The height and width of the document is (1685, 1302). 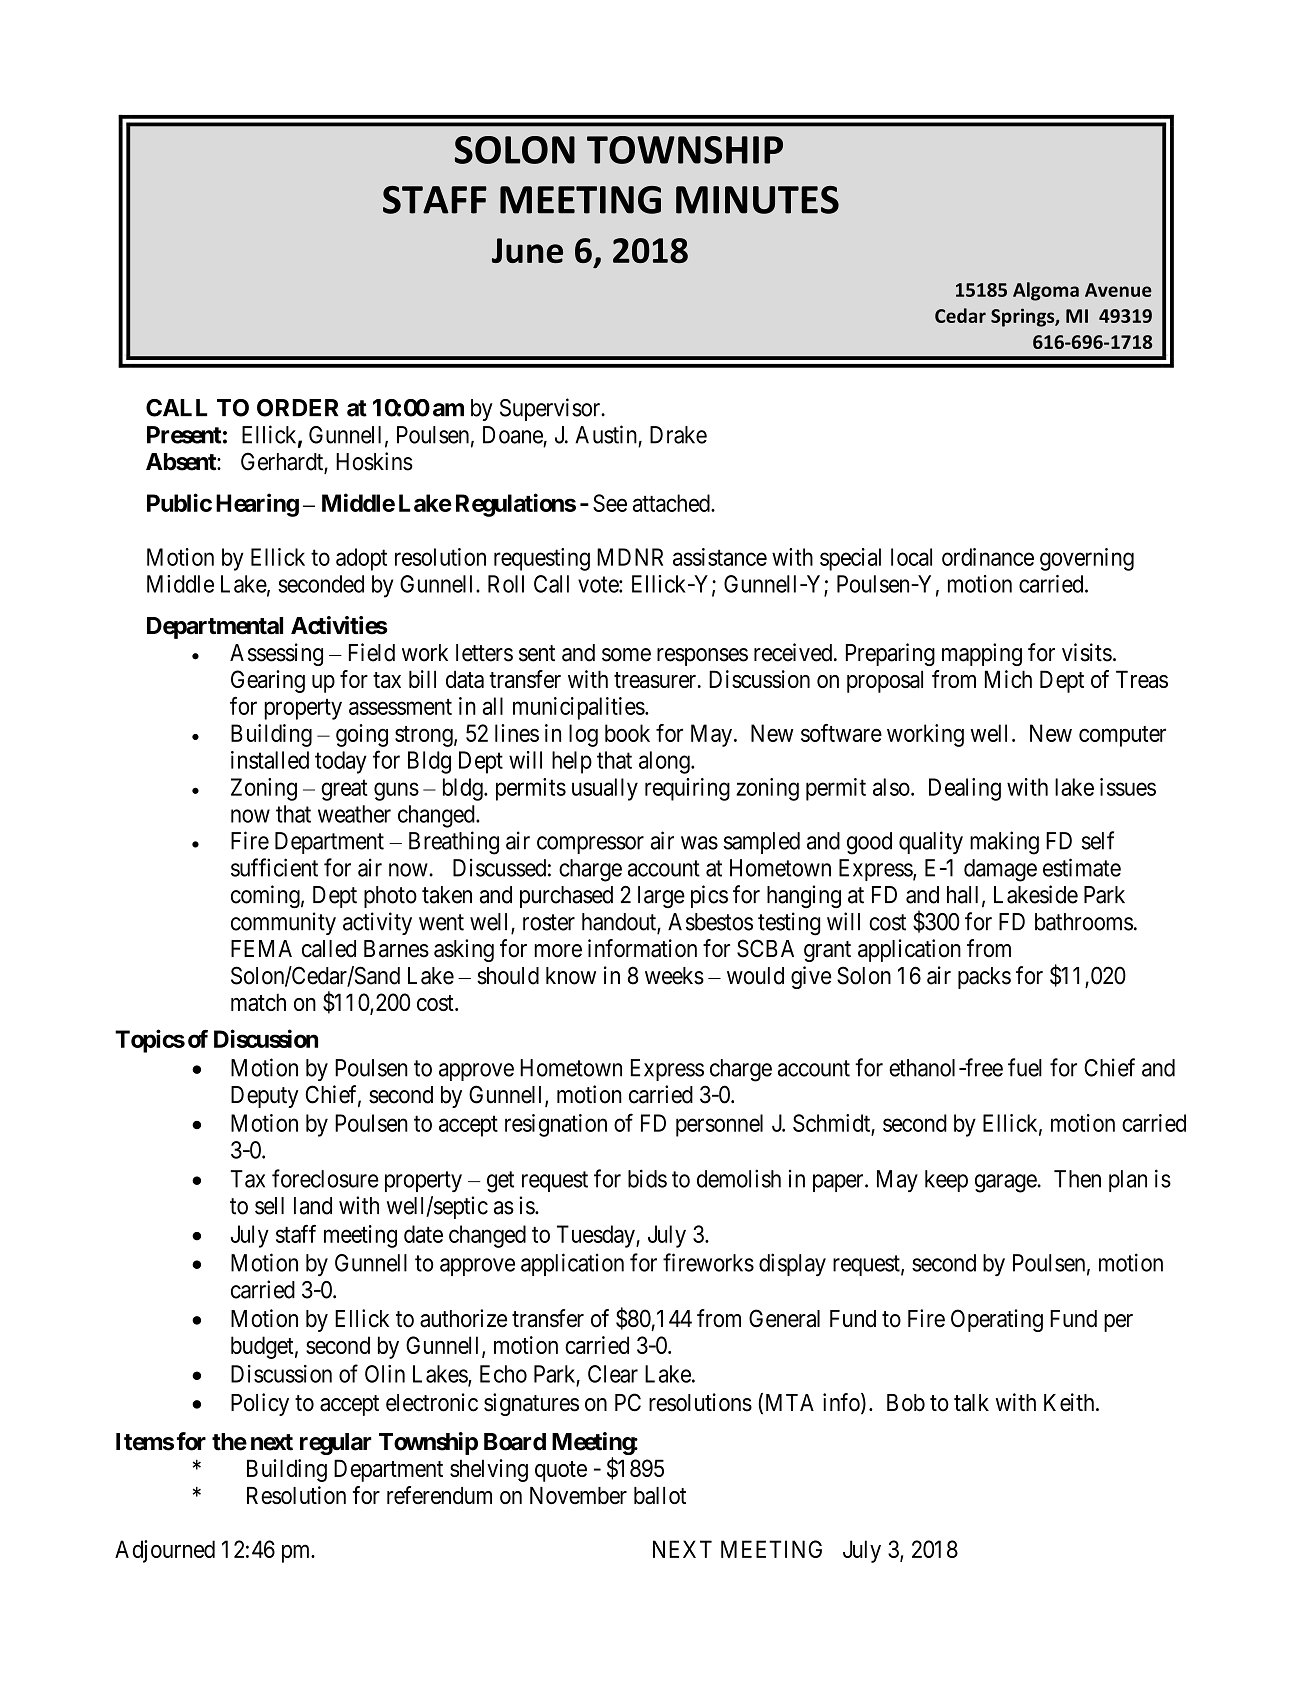 I want to click on making, so click(x=1004, y=843).
